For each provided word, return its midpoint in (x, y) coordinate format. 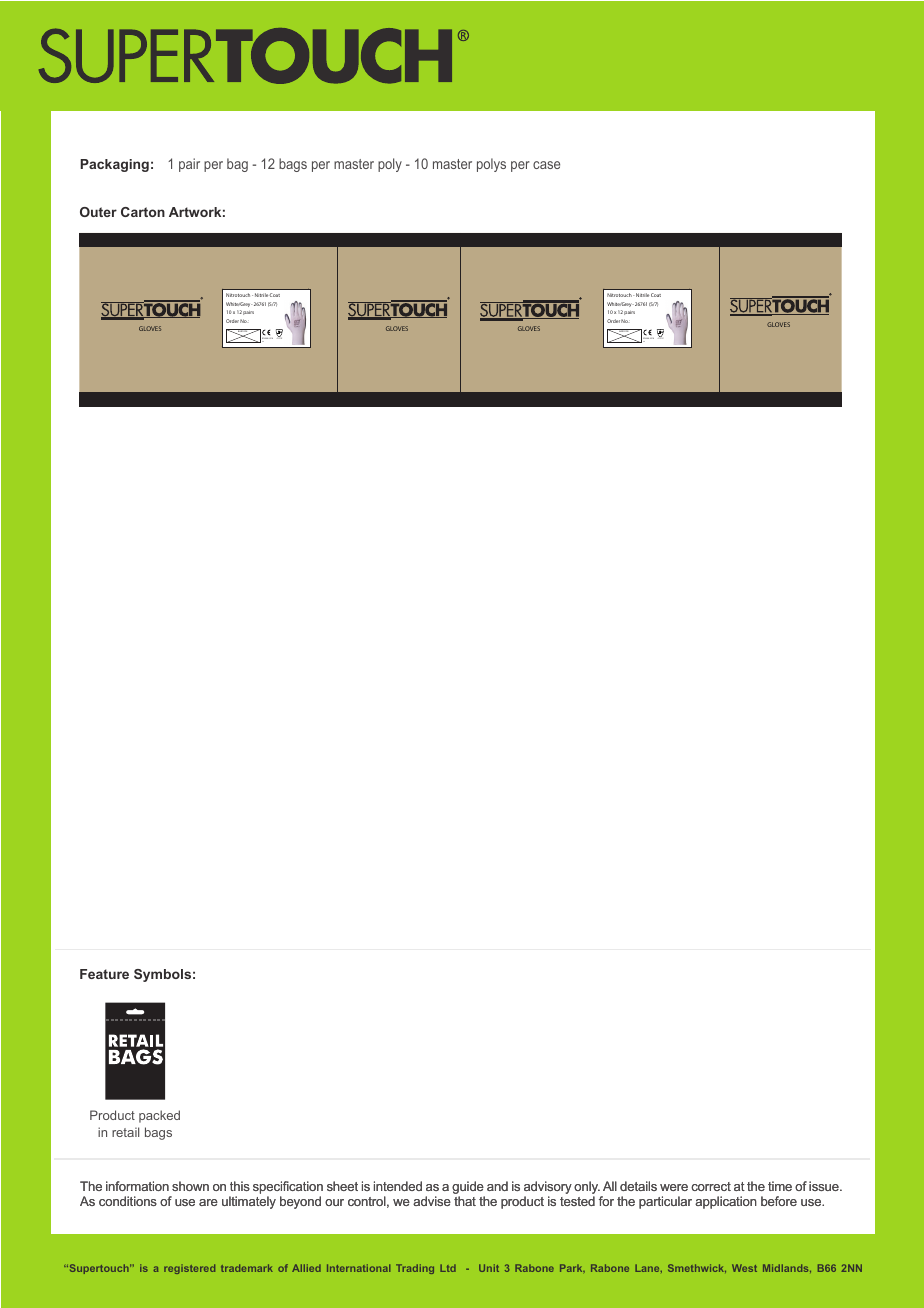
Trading (415, 1269)
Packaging (114, 165)
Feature (104, 974)
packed (159, 1116)
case (546, 165)
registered (189, 1269)
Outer (98, 212)
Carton (143, 212)
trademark (247, 1268)
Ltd (448, 1268)
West (744, 1268)
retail (125, 1132)
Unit (489, 1268)
